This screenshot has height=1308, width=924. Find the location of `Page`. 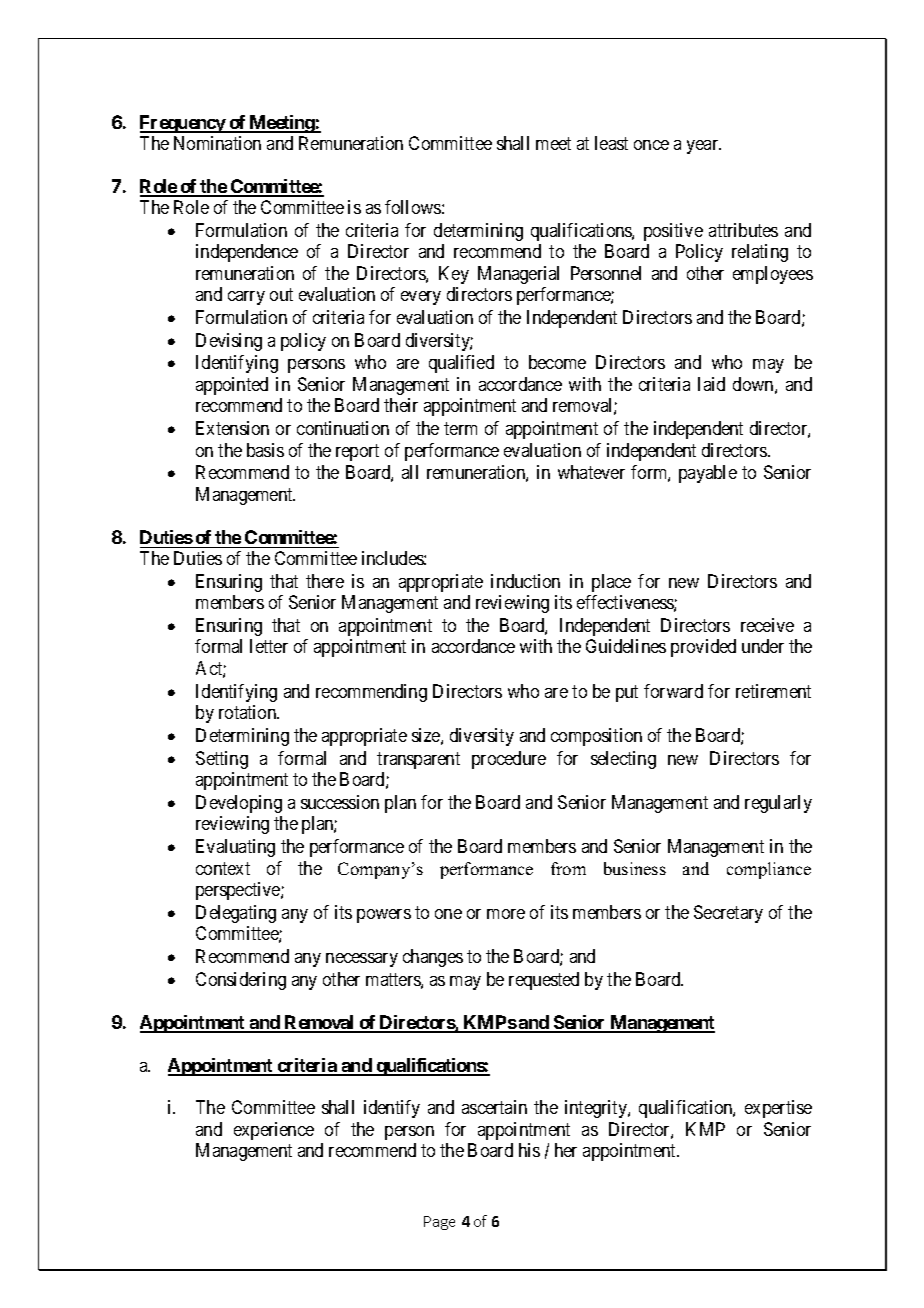

Page is located at coordinates (439, 1223).
